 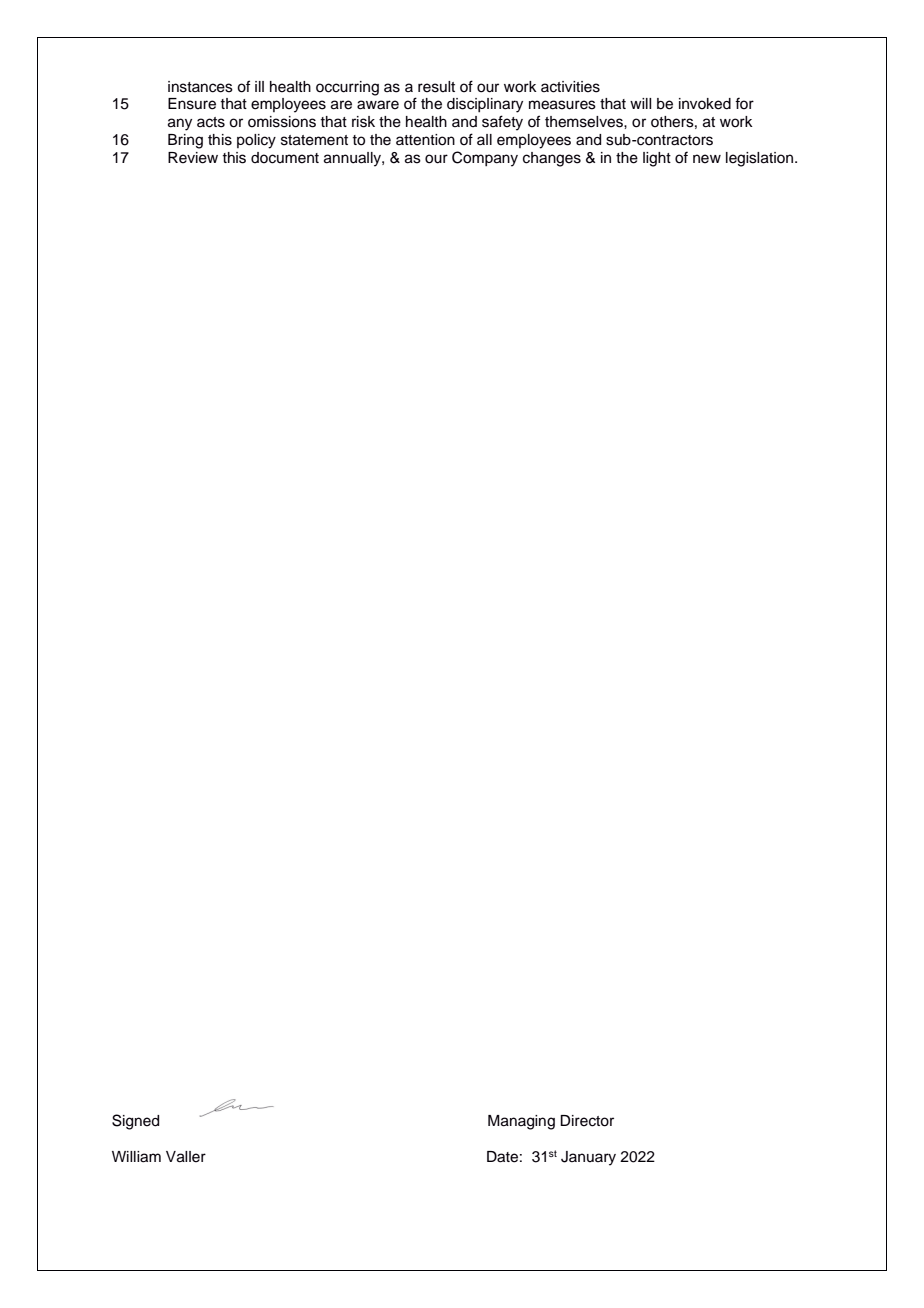 I want to click on Managing, so click(x=521, y=1122).
